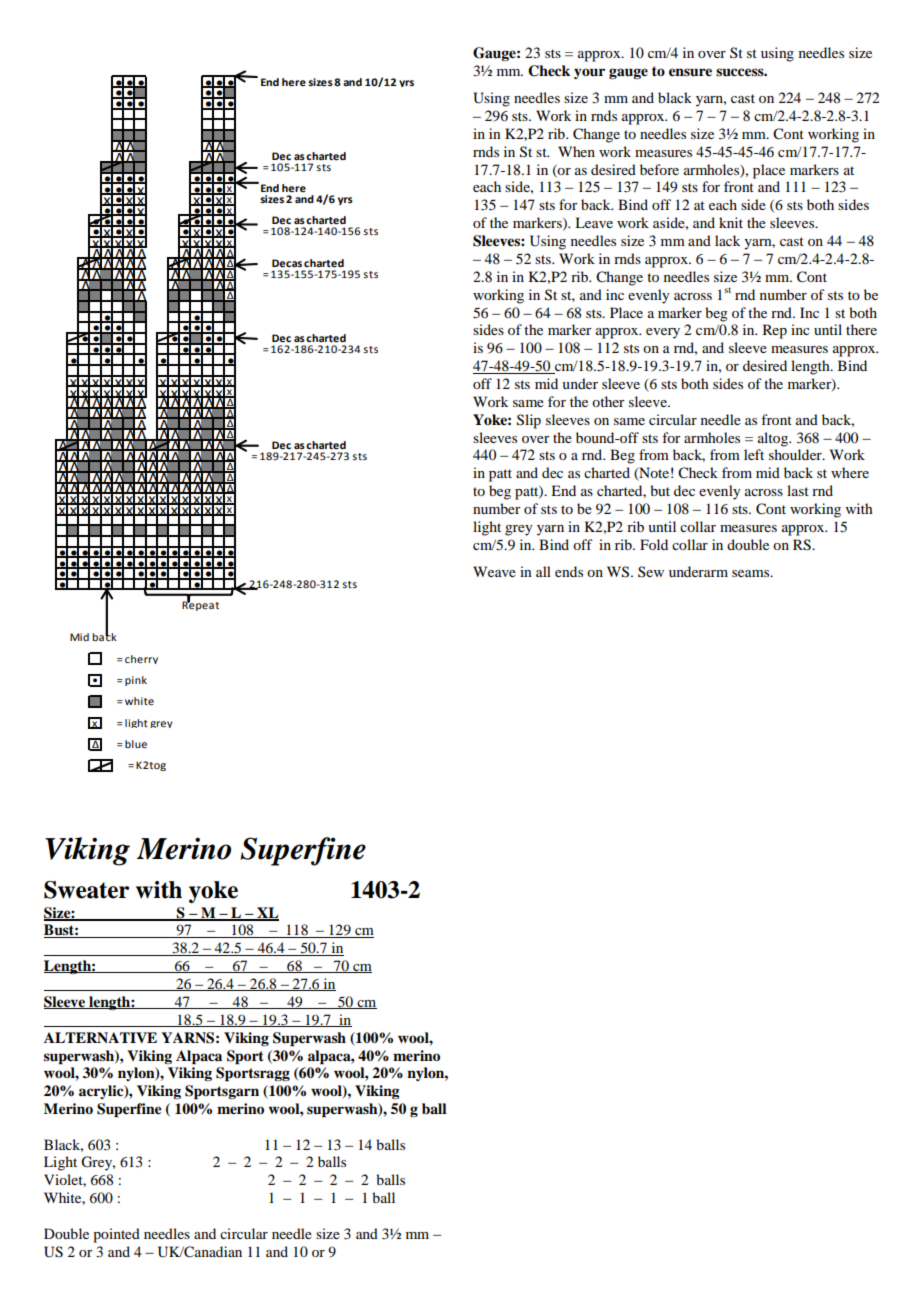  What do you see at coordinates (576, 151) in the document?
I see `When` at bounding box center [576, 151].
